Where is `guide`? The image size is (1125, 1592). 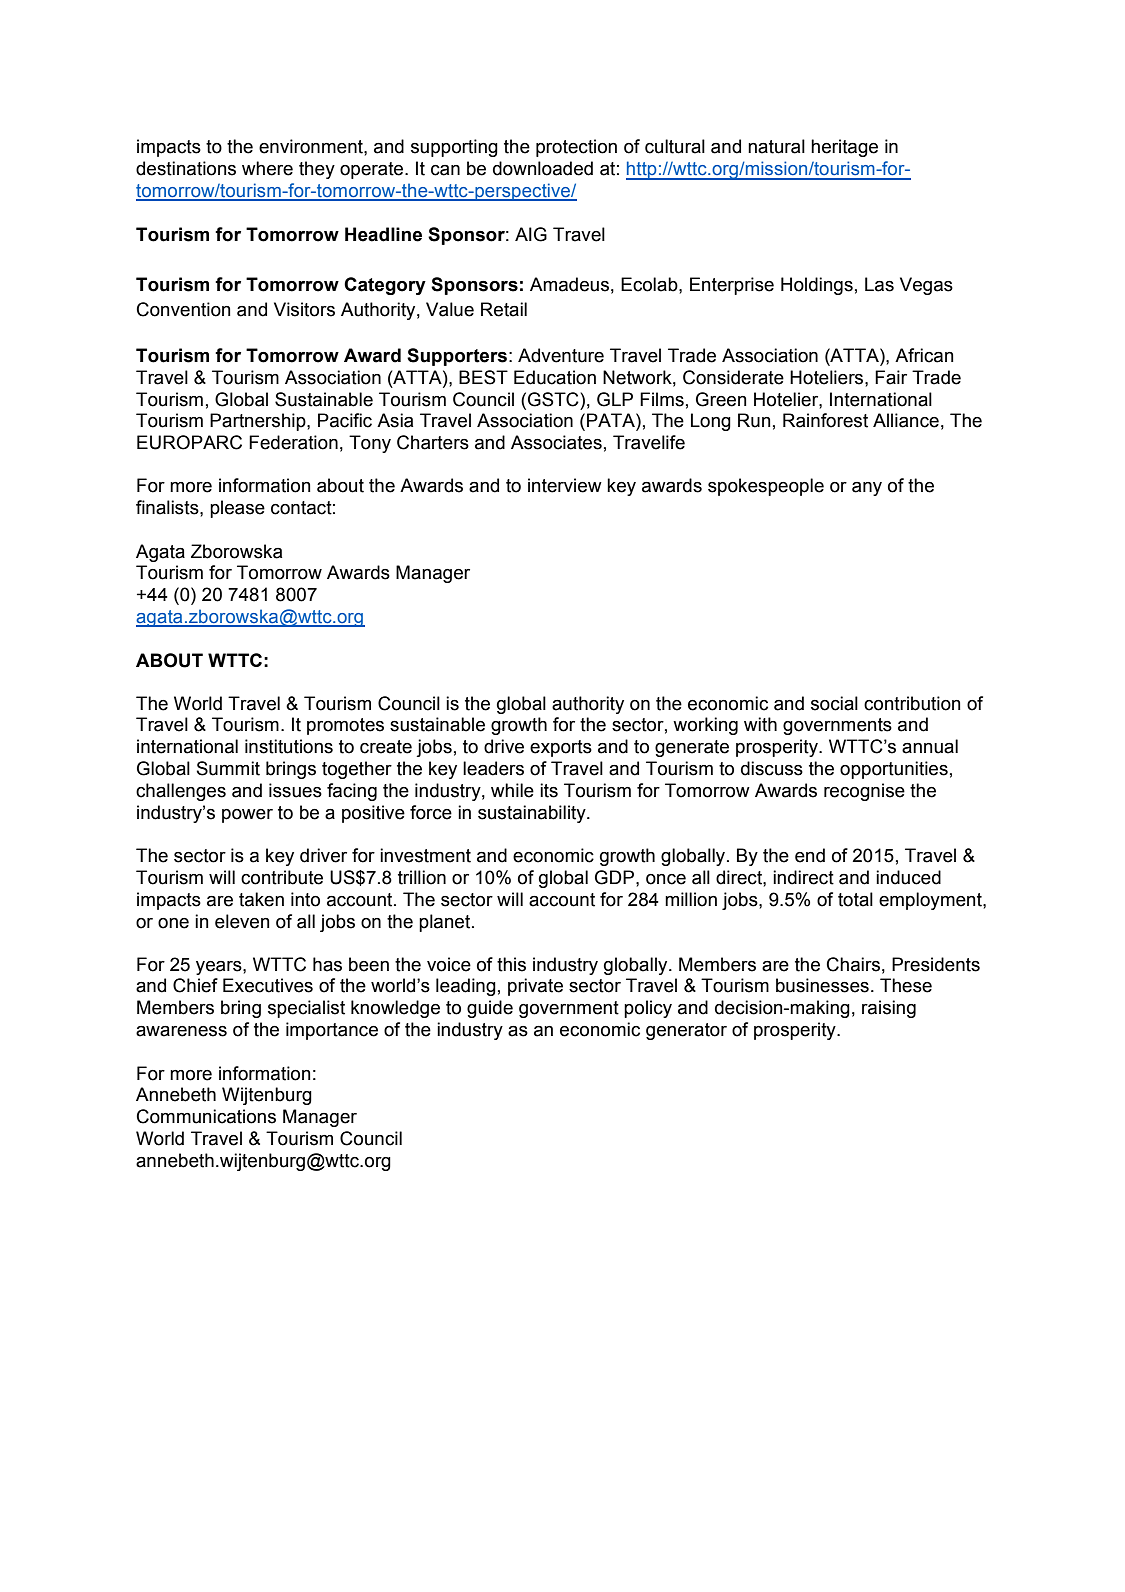 guide is located at coordinates (490, 1009).
